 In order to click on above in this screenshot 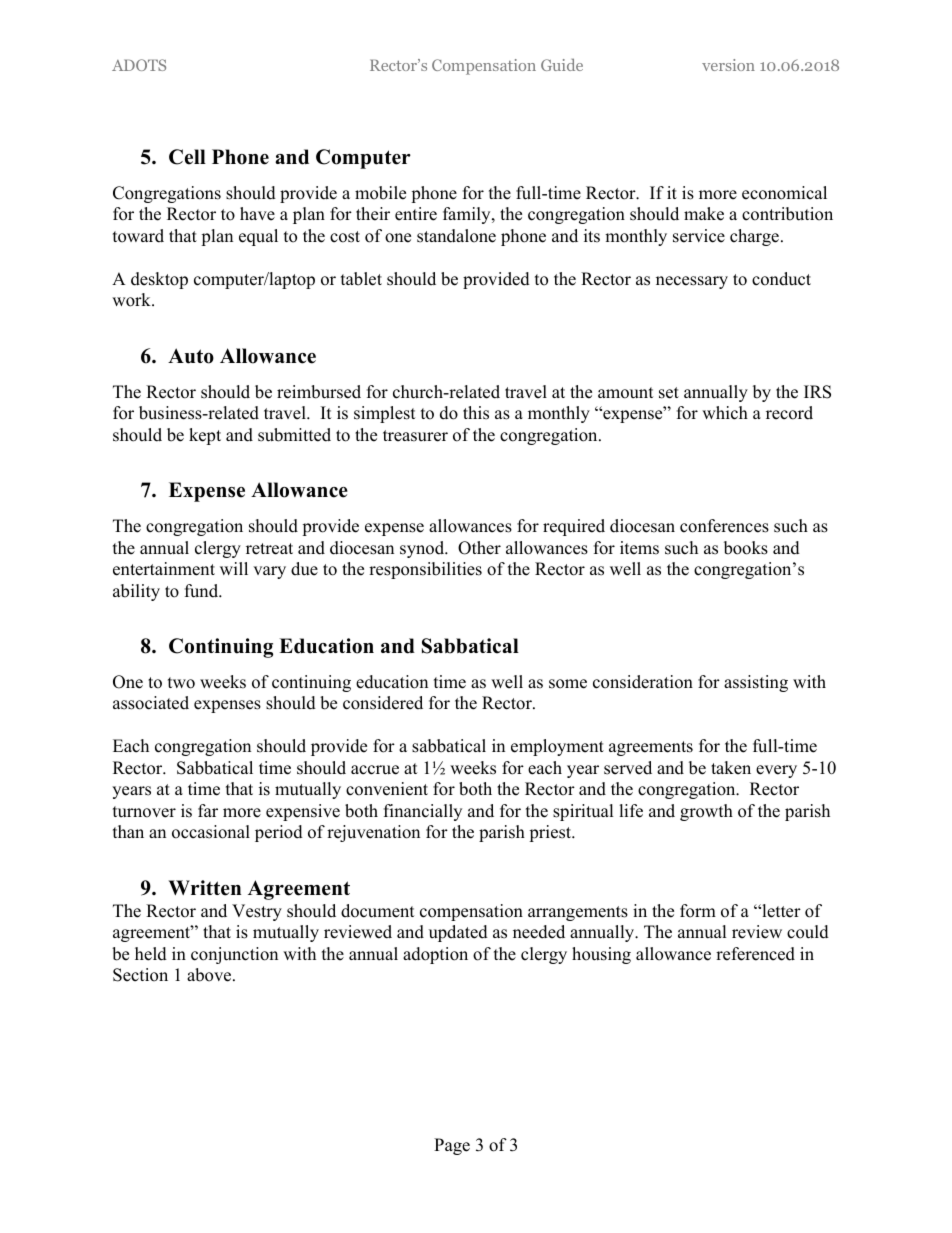, I will do `click(210, 975)`.
